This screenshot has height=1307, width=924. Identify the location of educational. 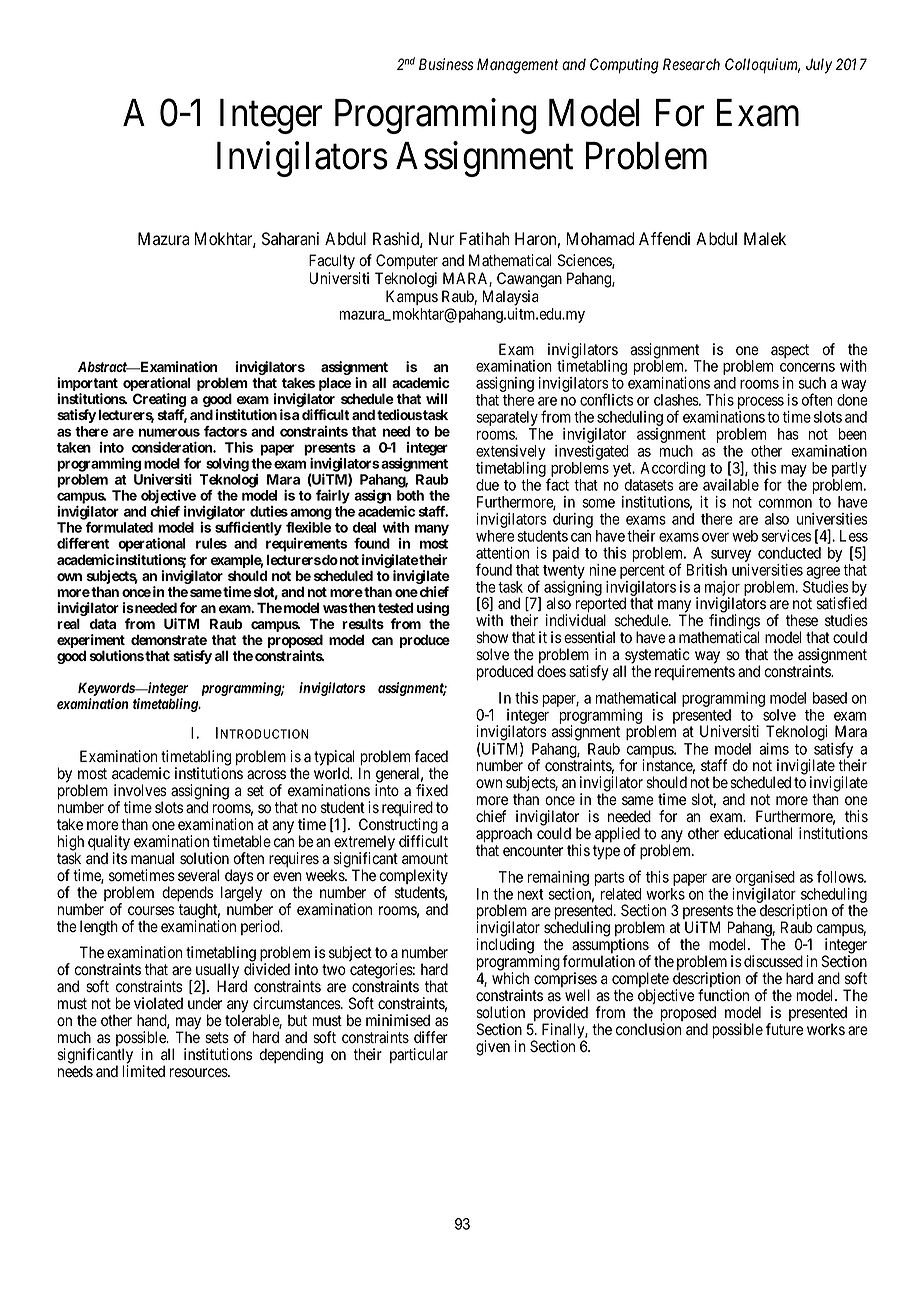
(758, 833).
